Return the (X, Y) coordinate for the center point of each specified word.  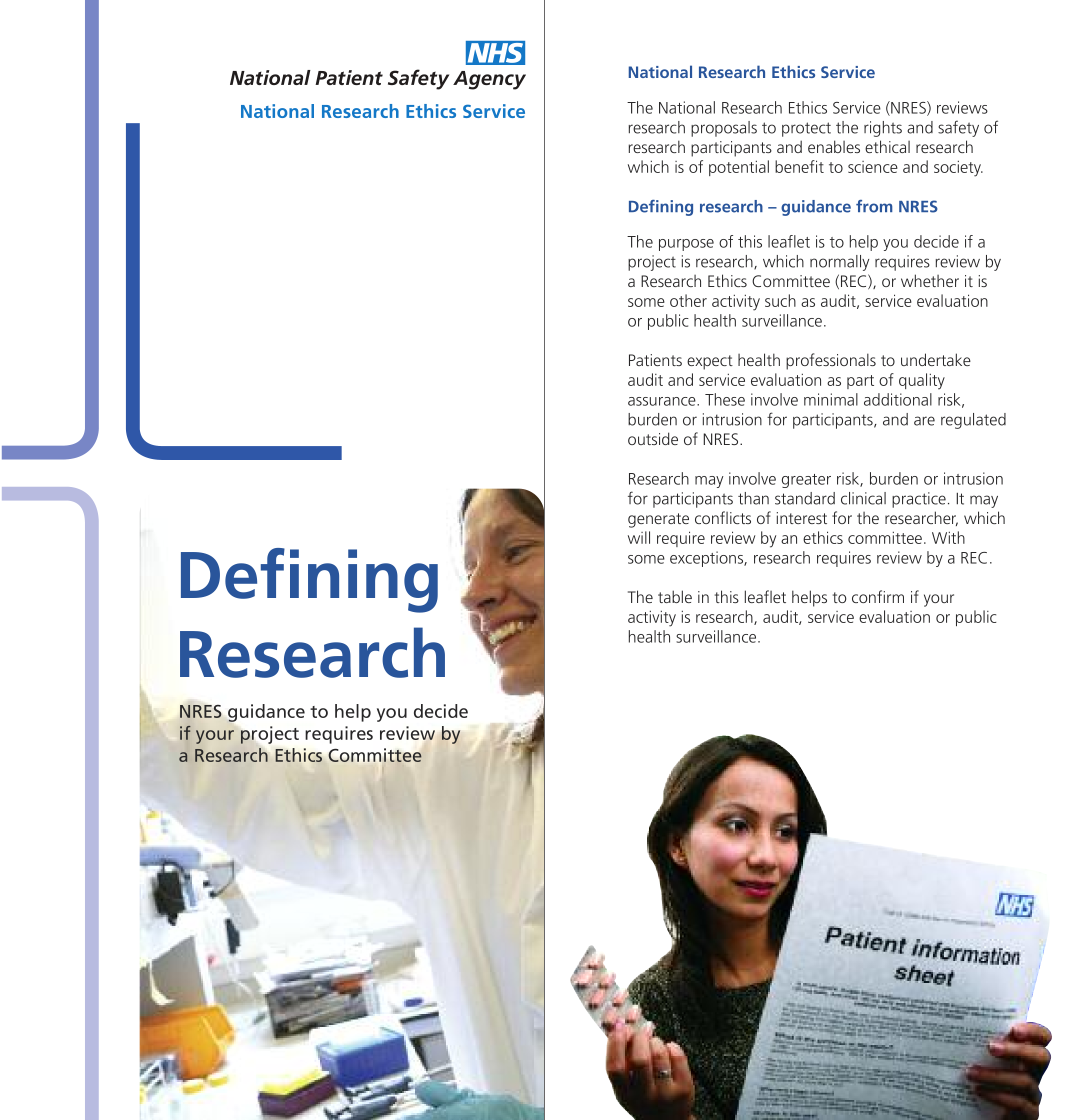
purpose (686, 245)
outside (653, 438)
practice (919, 500)
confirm (878, 596)
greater (806, 481)
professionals (831, 361)
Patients (655, 360)
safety (958, 128)
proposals (724, 129)
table (675, 596)
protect (806, 129)
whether (930, 280)
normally (839, 263)
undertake (936, 359)
